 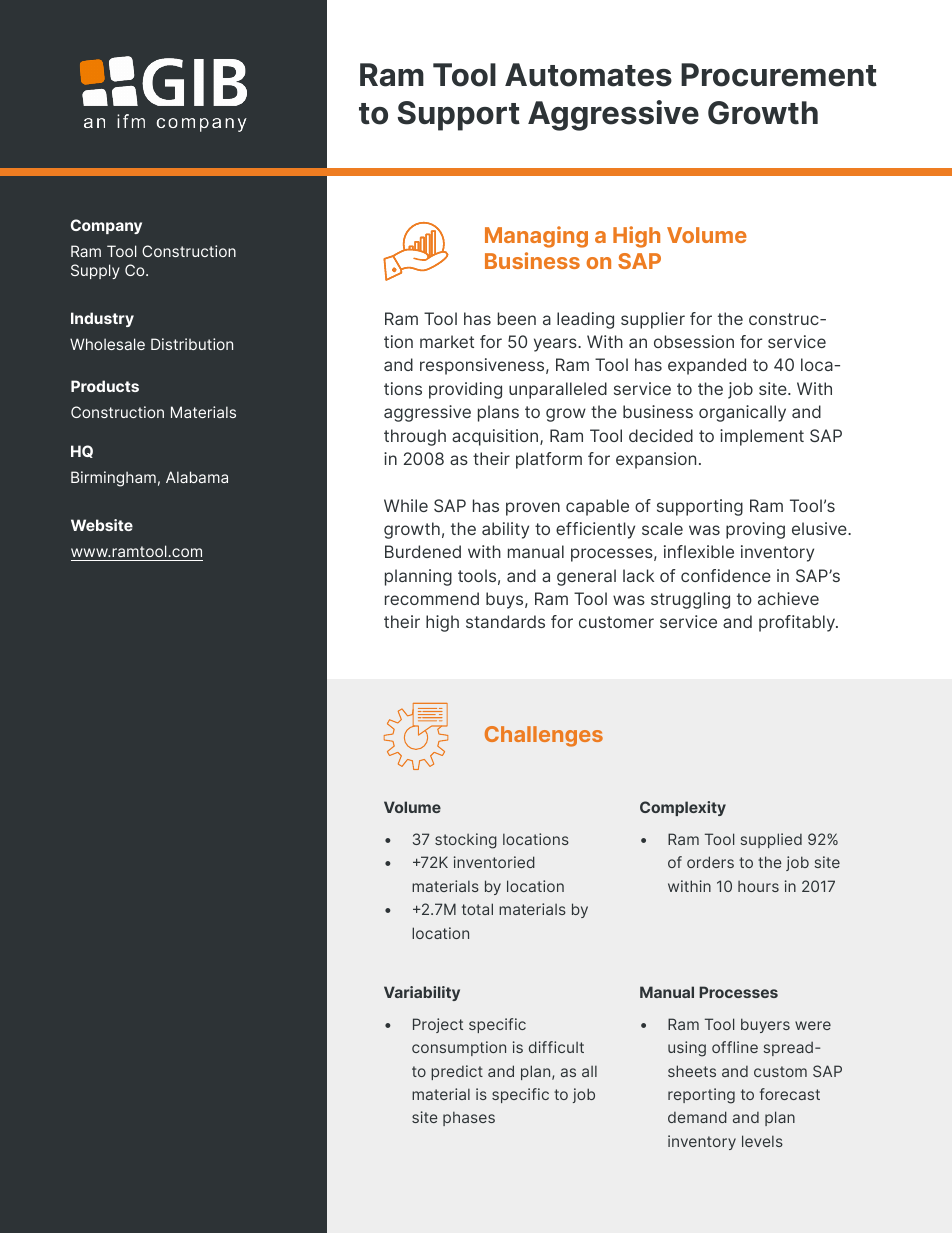 I want to click on Automates, so click(x=588, y=75).
